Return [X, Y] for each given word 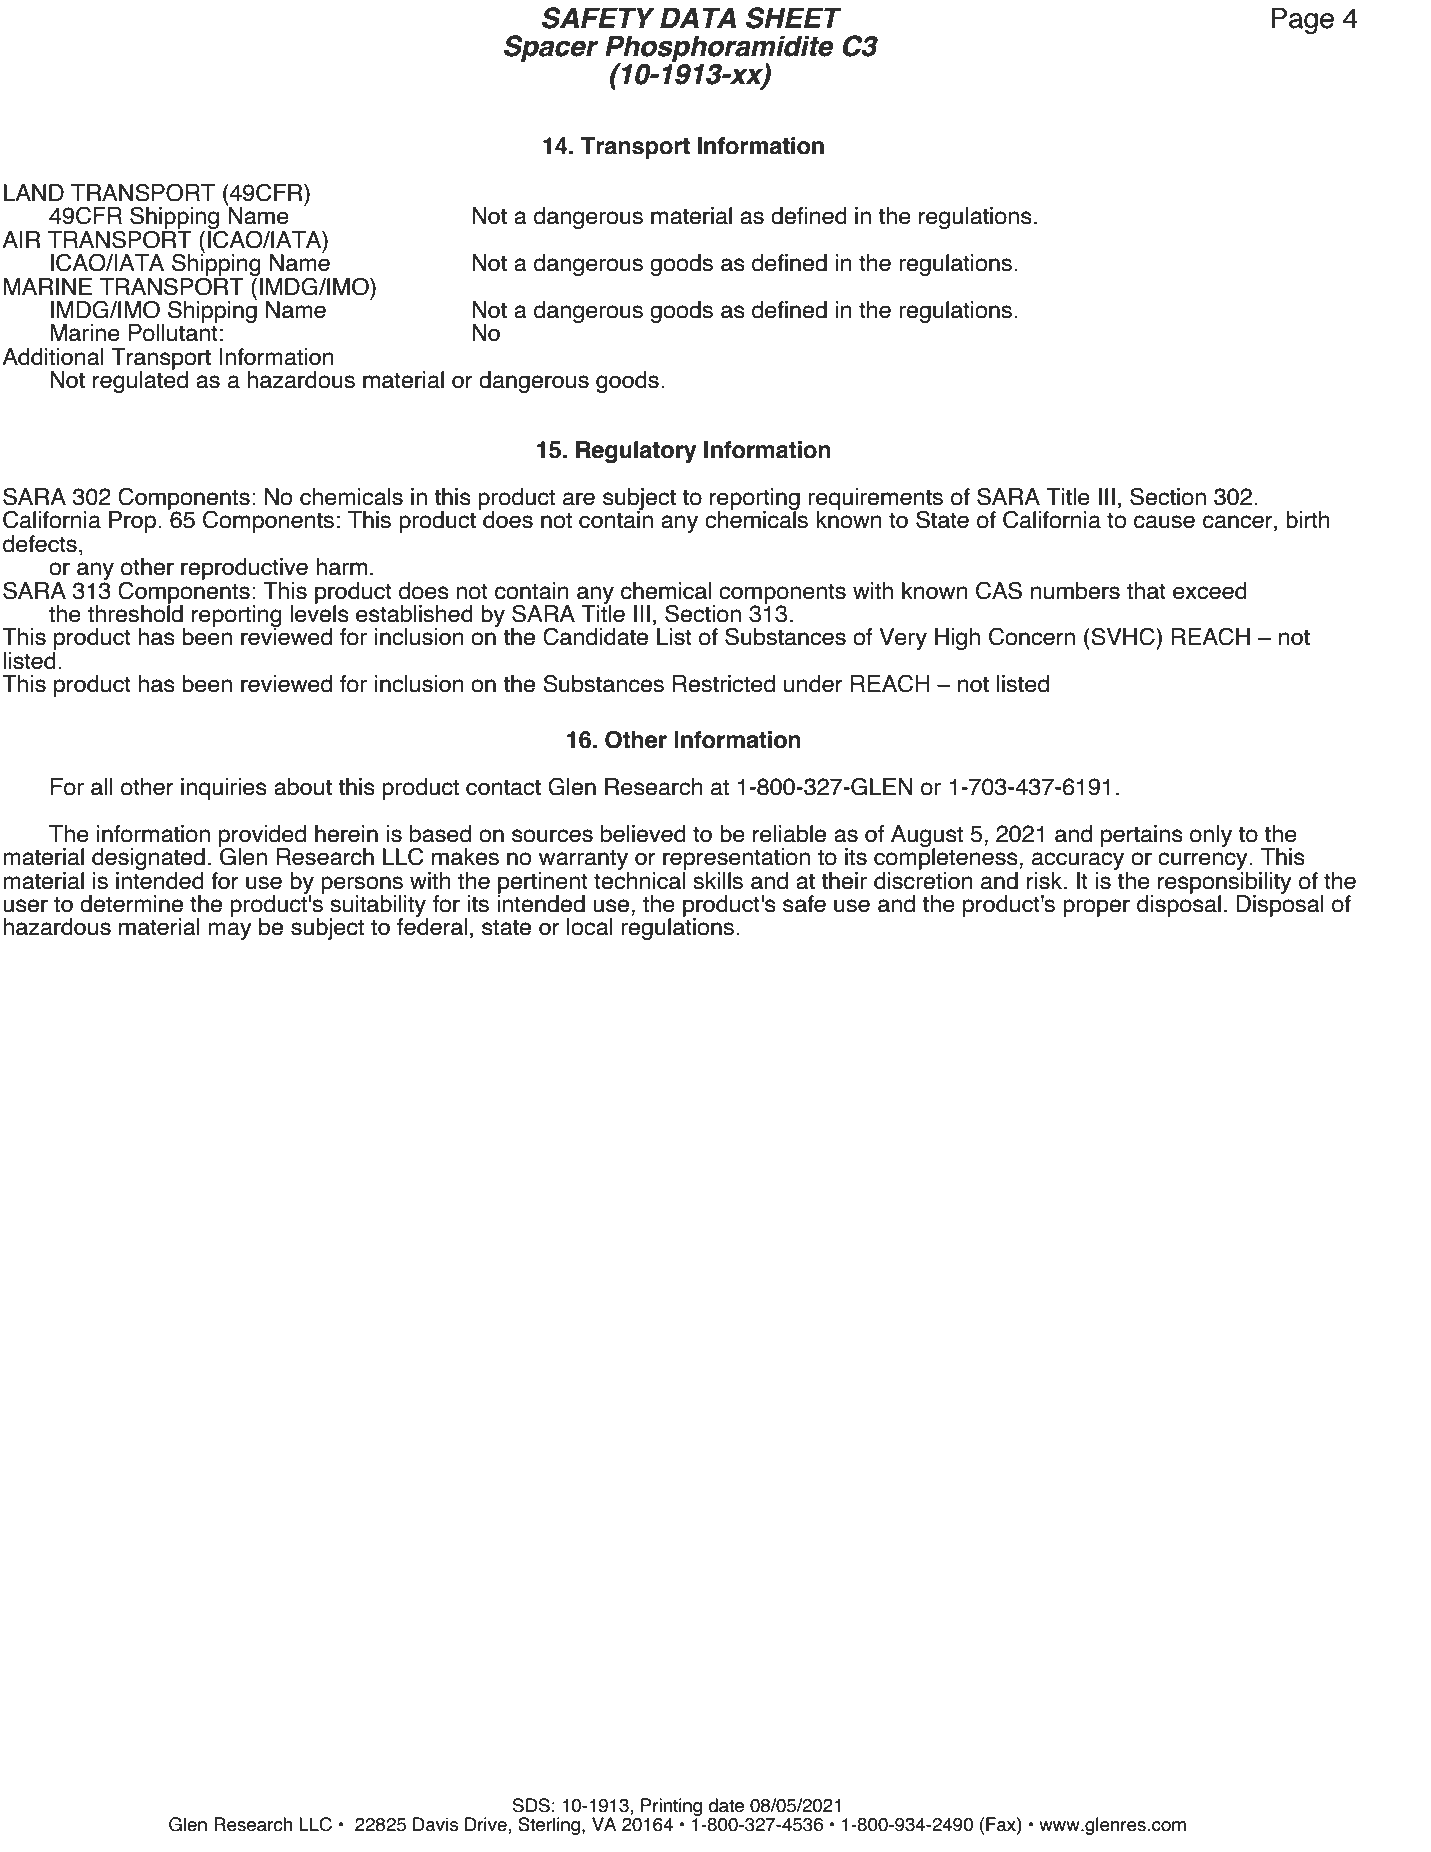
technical [640, 879]
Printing [670, 1808]
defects [40, 544]
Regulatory [636, 452]
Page [1302, 20]
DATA [698, 17]
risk [1044, 881]
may [230, 931]
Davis [435, 1824]
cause [1164, 522]
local [590, 927]
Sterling [550, 1826]
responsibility [1225, 882]
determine [131, 904]
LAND [34, 192]
